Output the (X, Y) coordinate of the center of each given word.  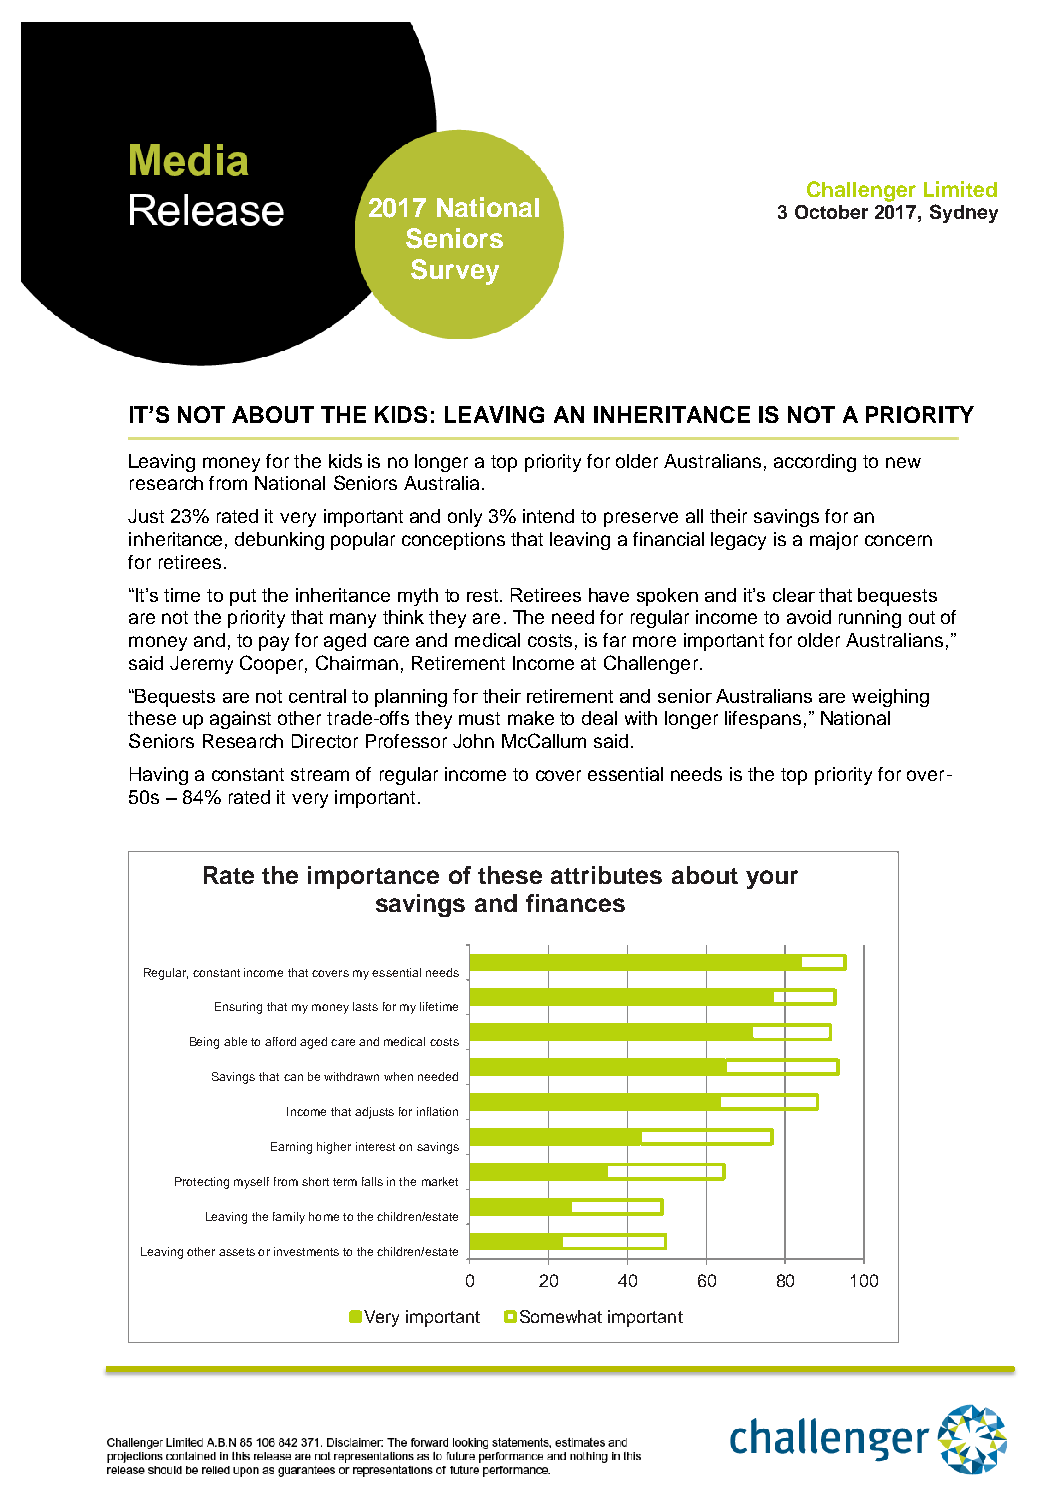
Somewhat (561, 1316)
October (831, 212)
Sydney (964, 213)
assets (237, 1252)
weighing (890, 698)
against (240, 720)
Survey (455, 272)
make (531, 718)
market (440, 1181)
